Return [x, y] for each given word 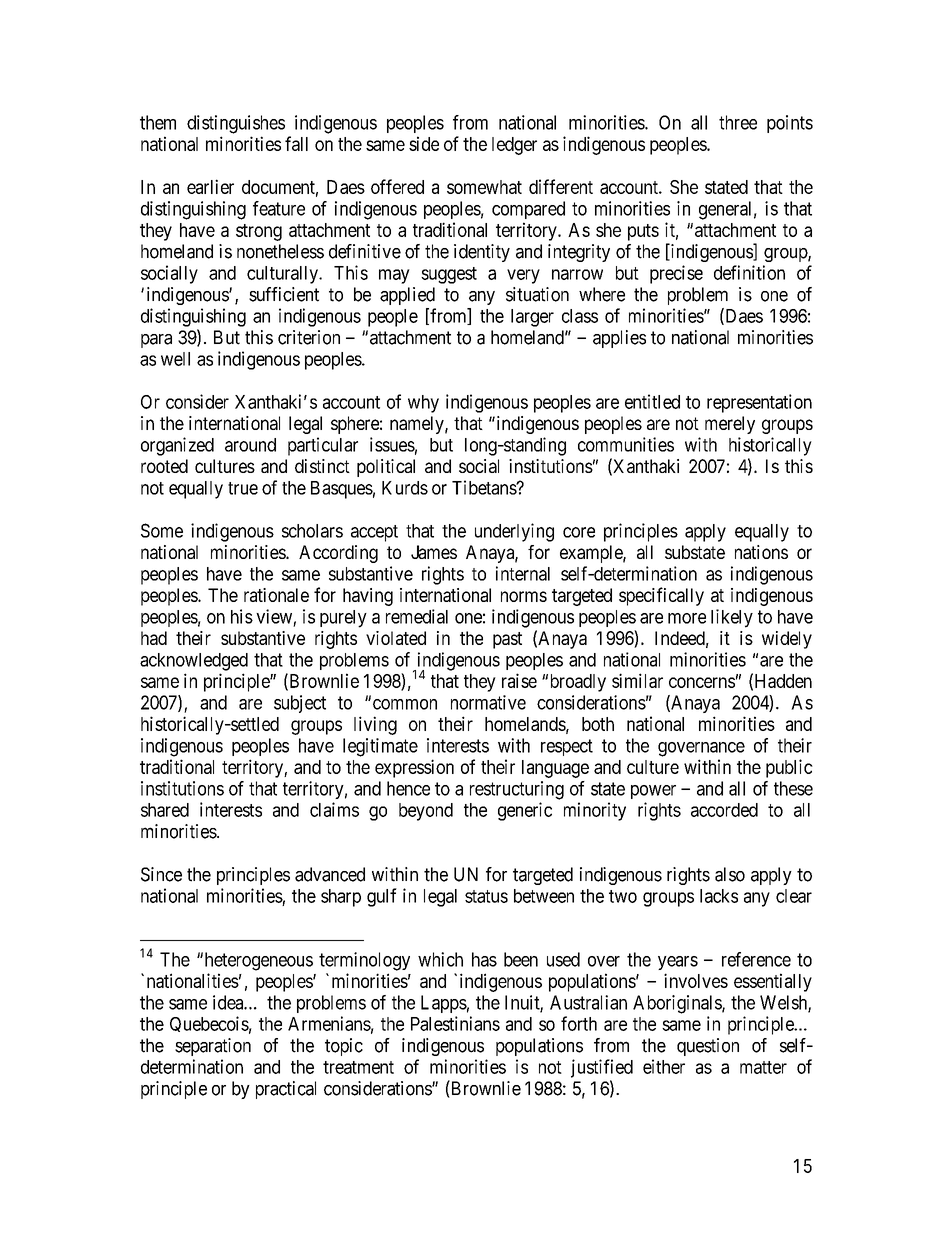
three [738, 122]
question [708, 1047]
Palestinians [455, 1023]
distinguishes [236, 124]
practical [286, 1090]
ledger [514, 146]
